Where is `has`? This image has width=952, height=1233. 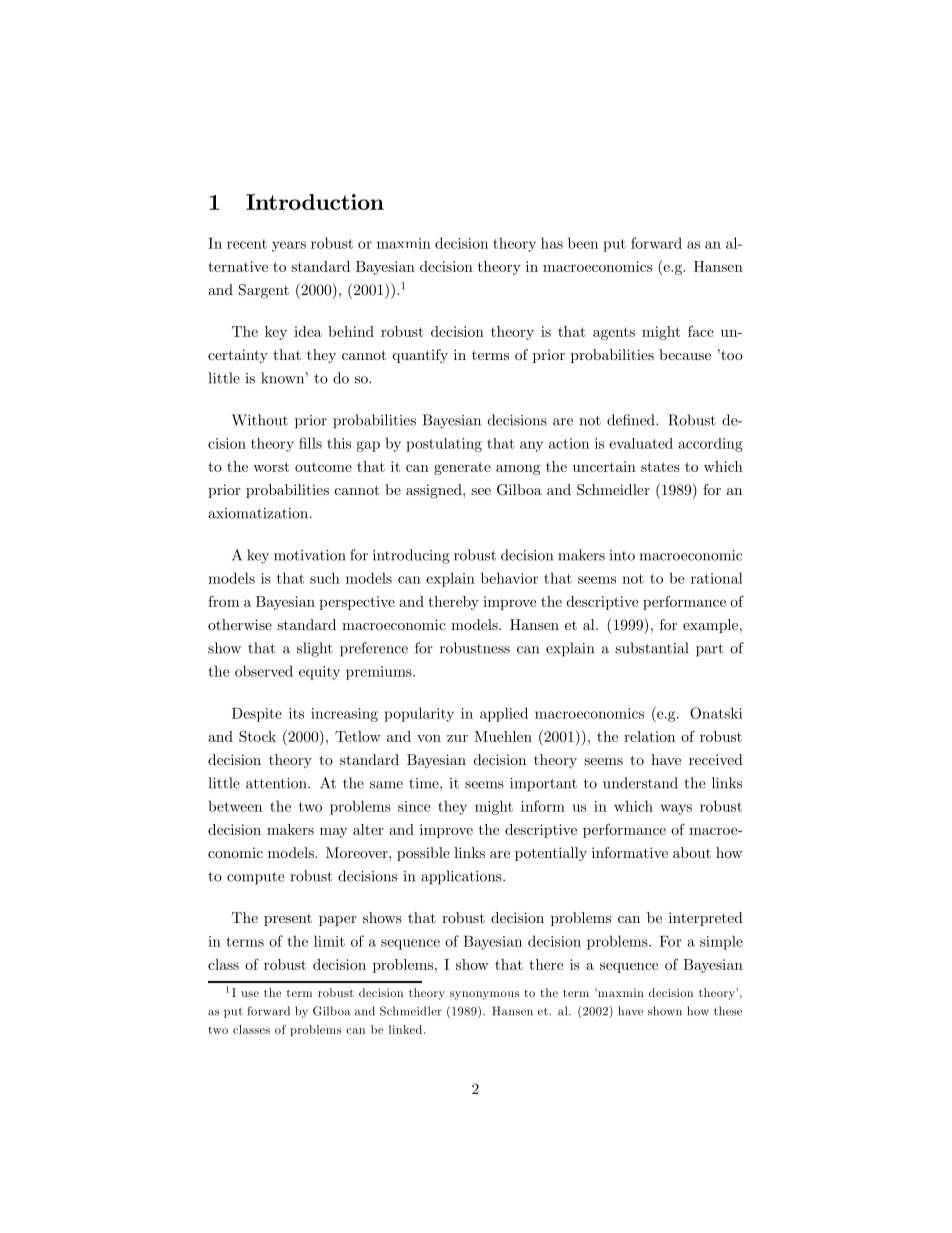 has is located at coordinates (552, 243).
